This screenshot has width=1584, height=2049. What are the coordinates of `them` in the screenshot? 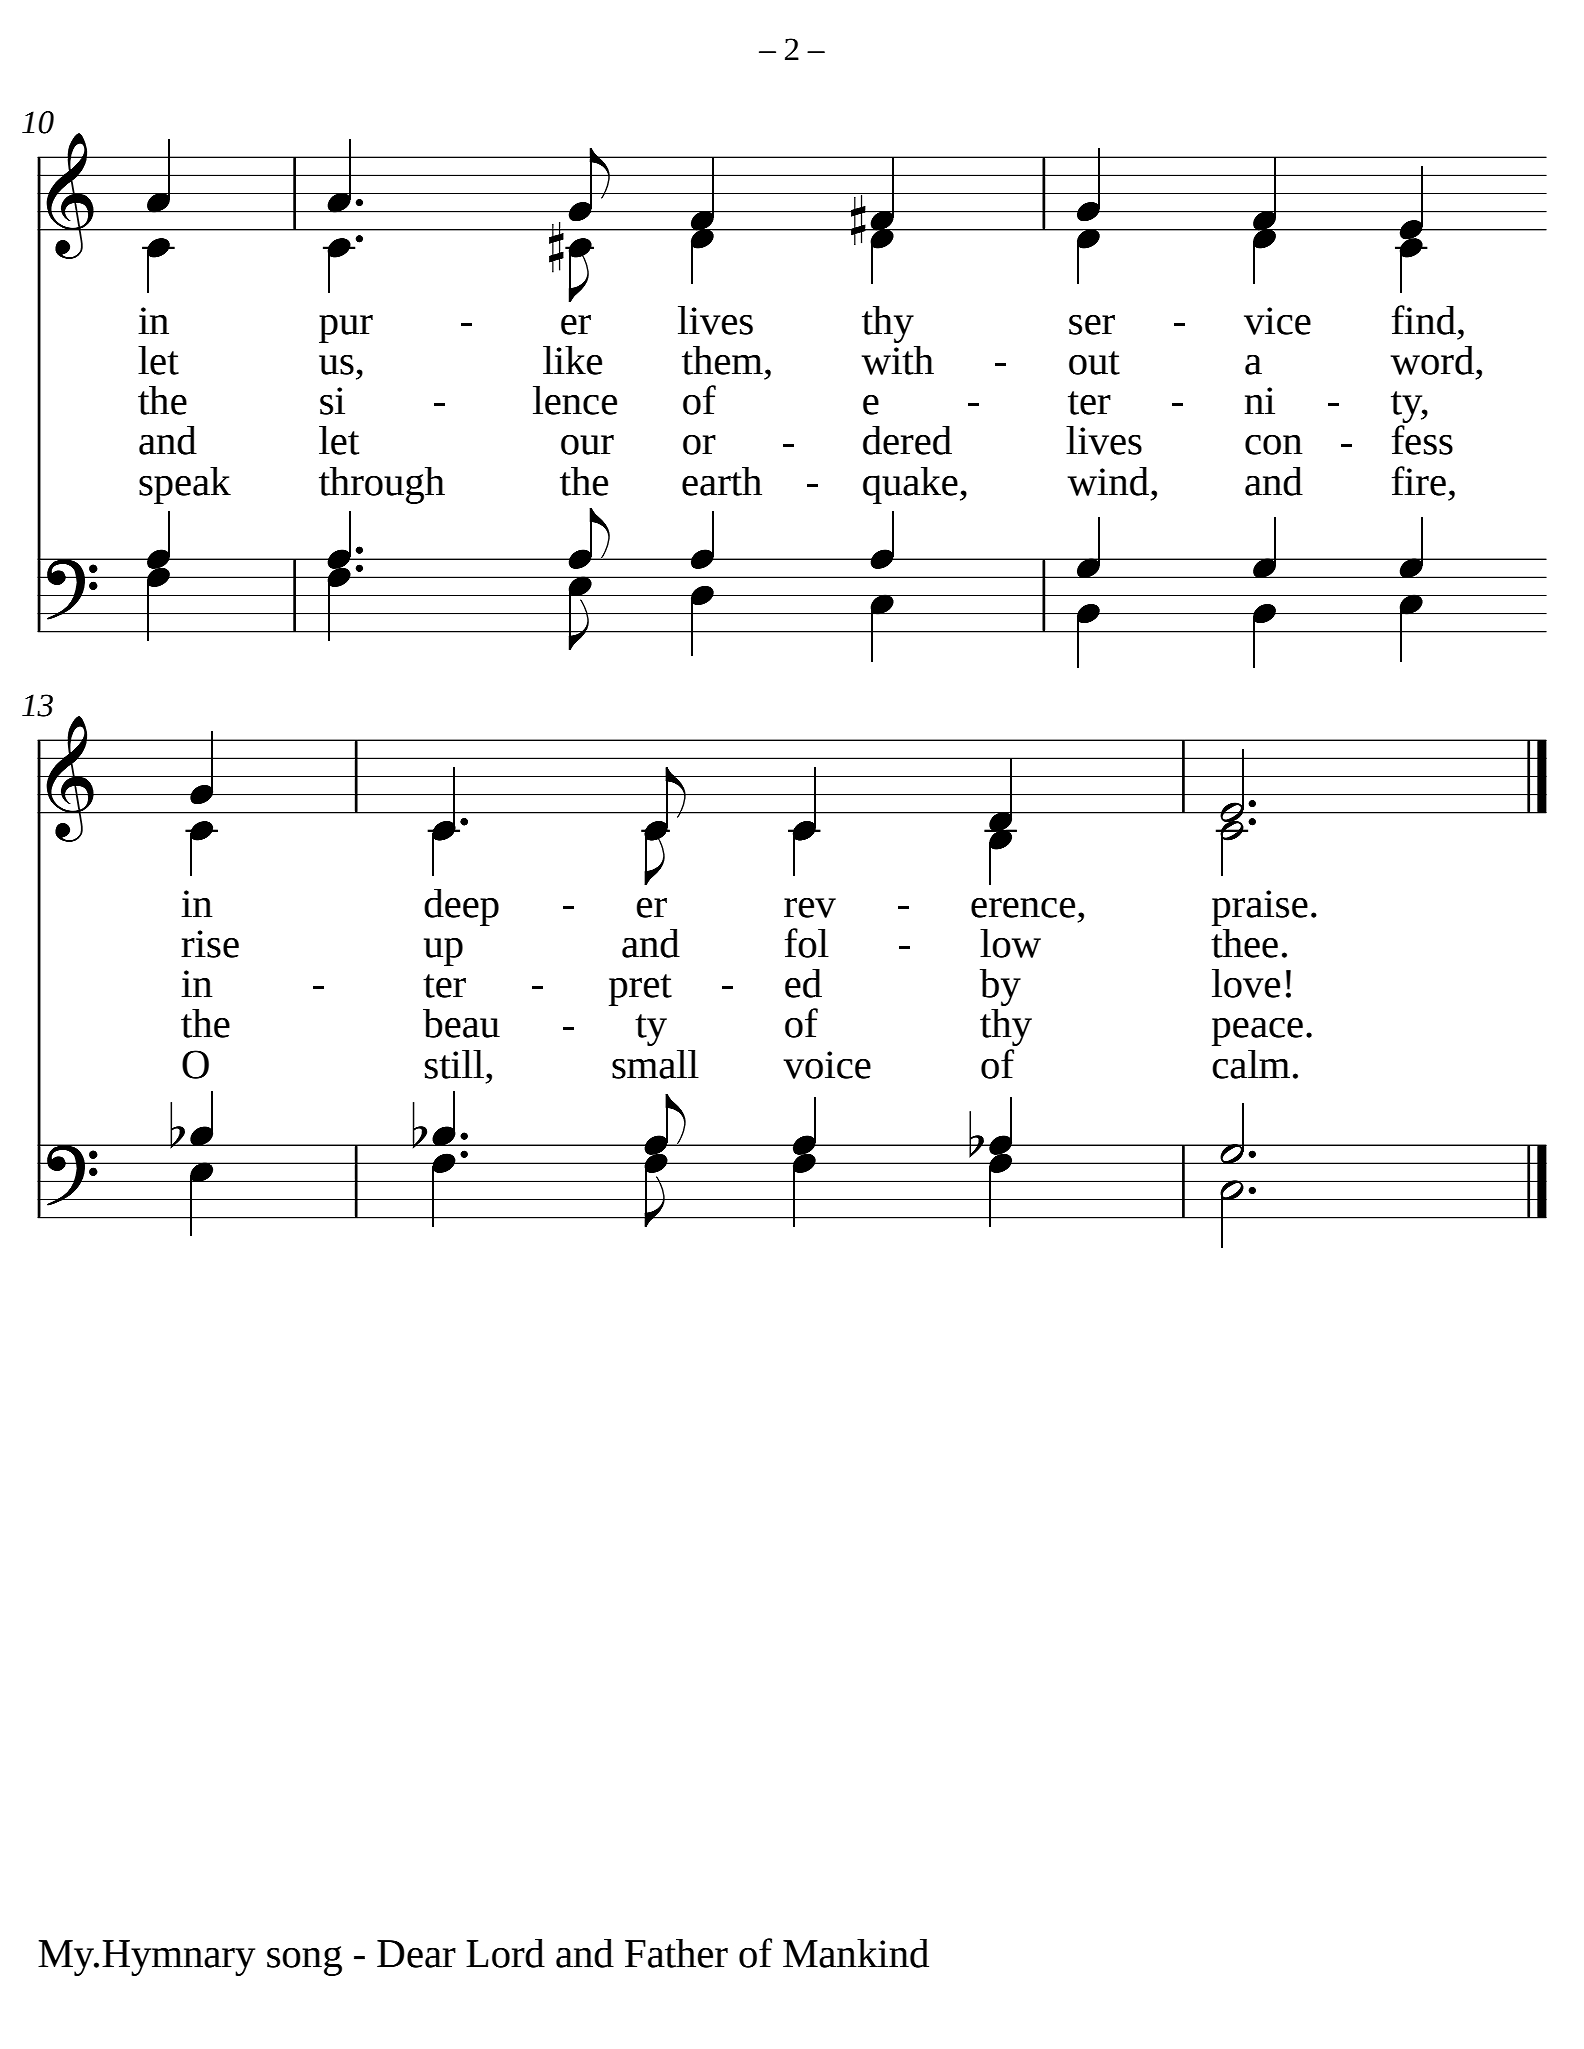 It's located at (722, 360).
